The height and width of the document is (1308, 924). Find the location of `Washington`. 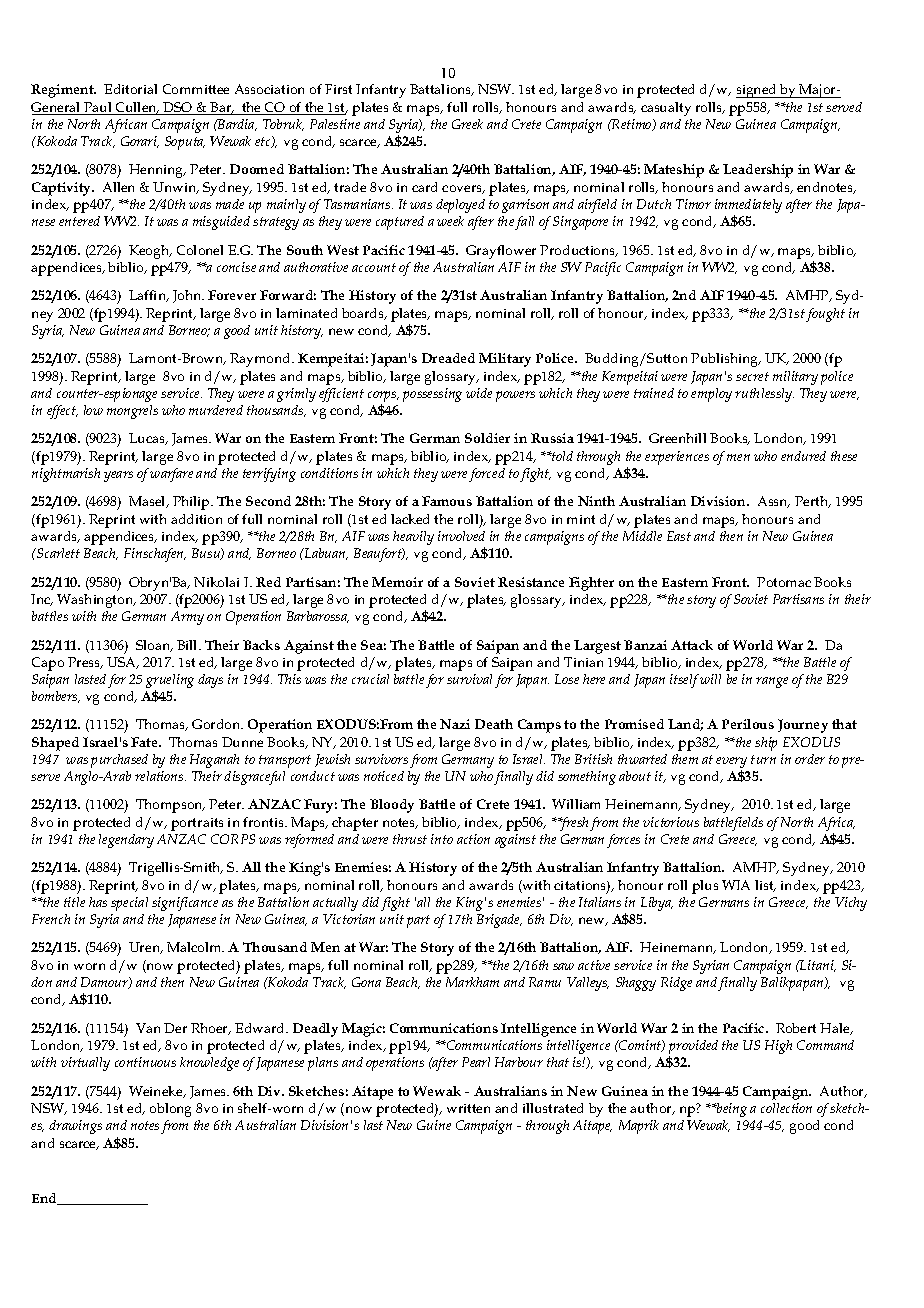

Washington is located at coordinates (96, 601).
